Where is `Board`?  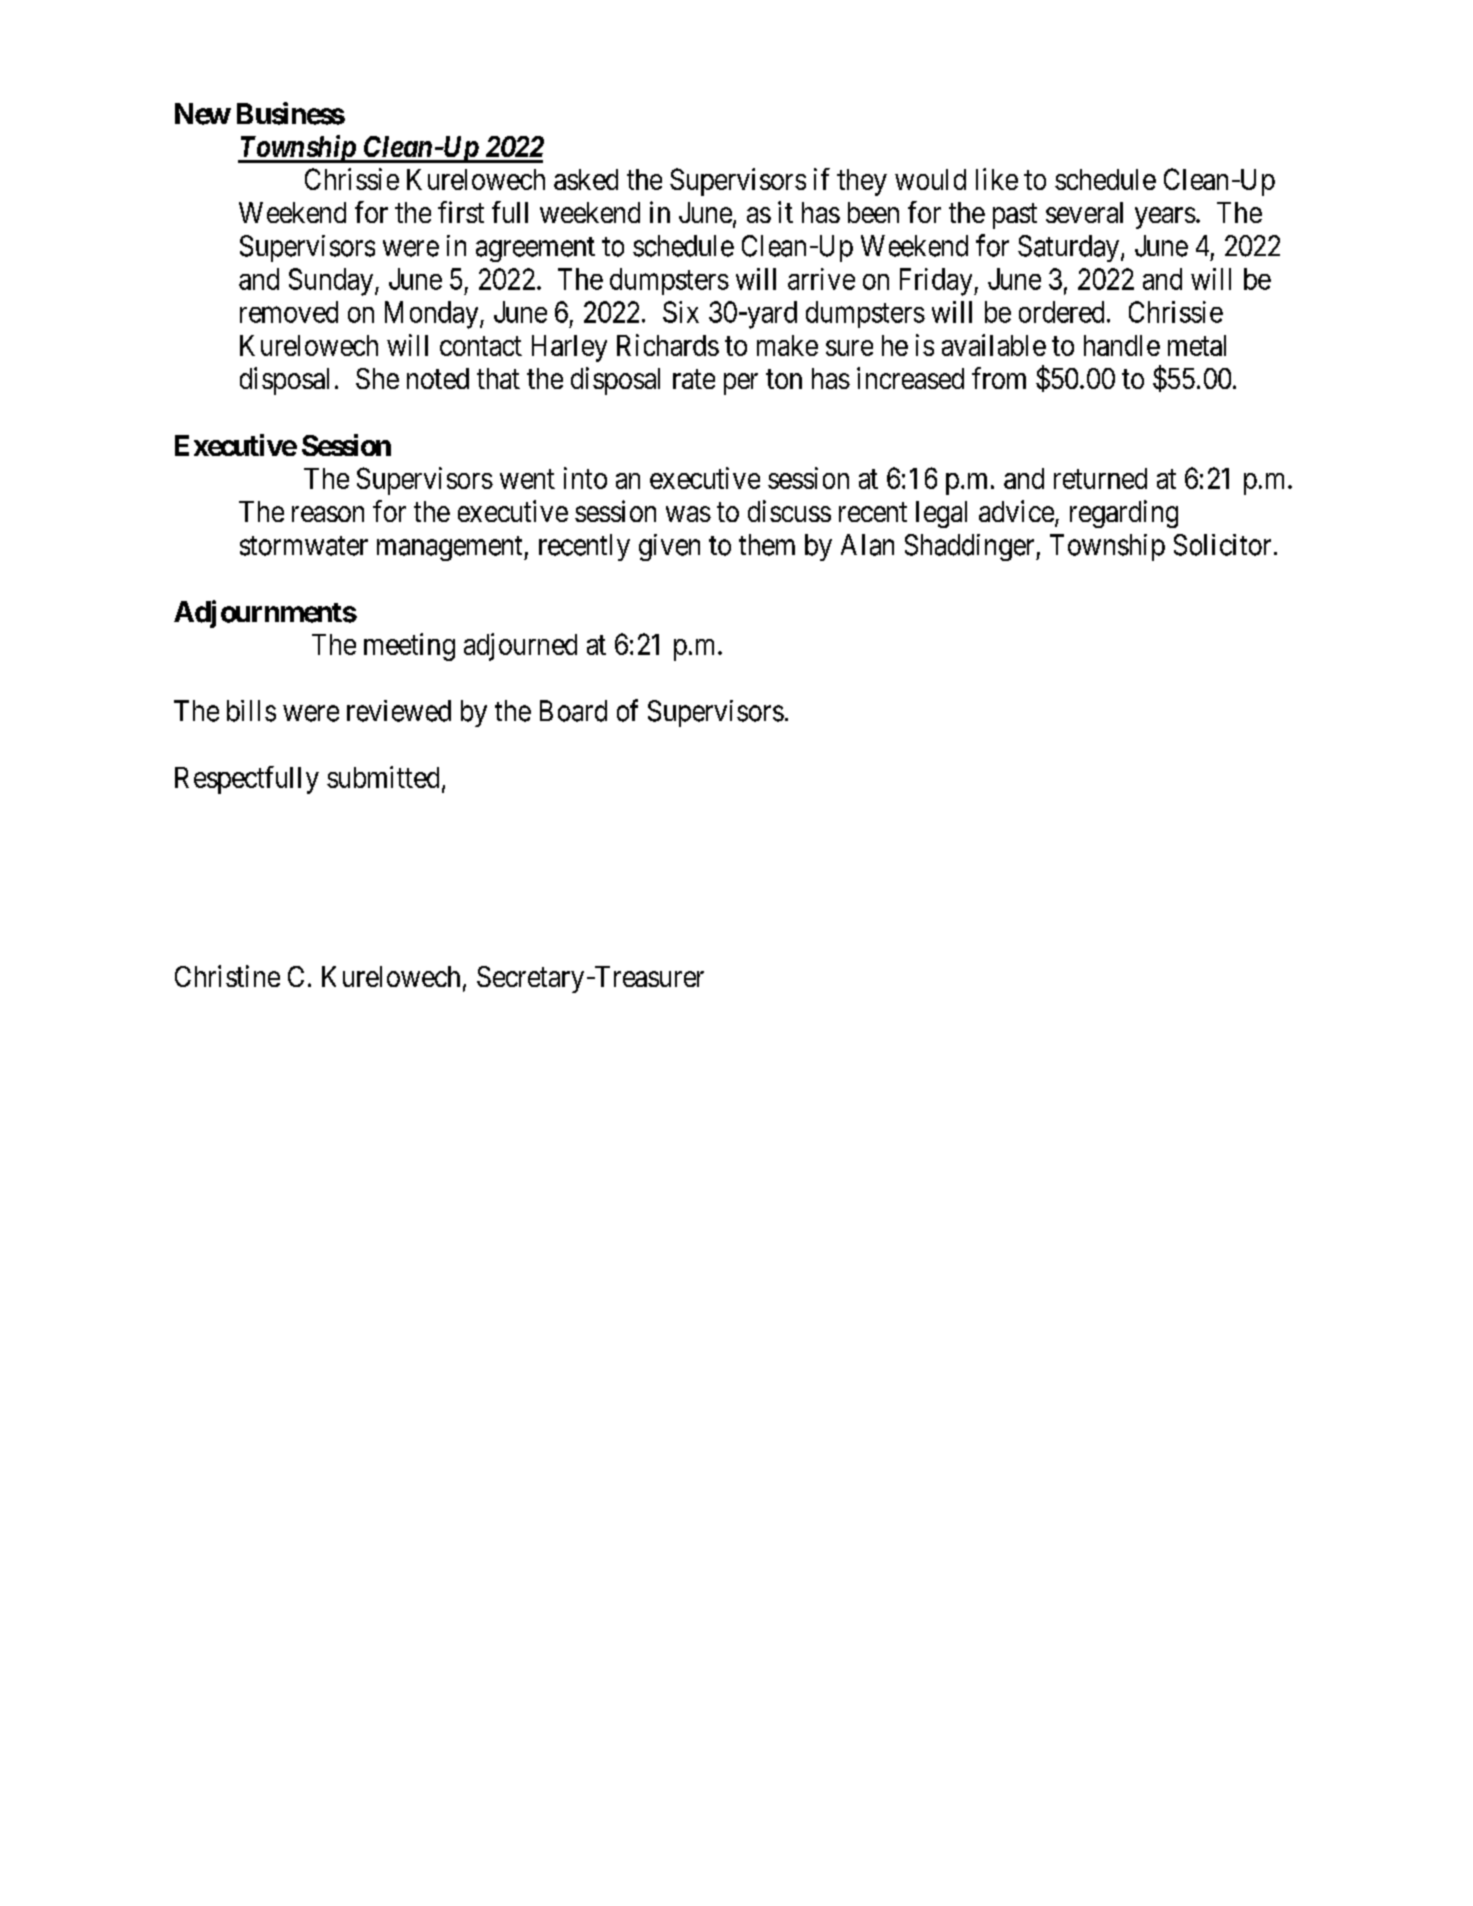
Board is located at coordinates (573, 711).
